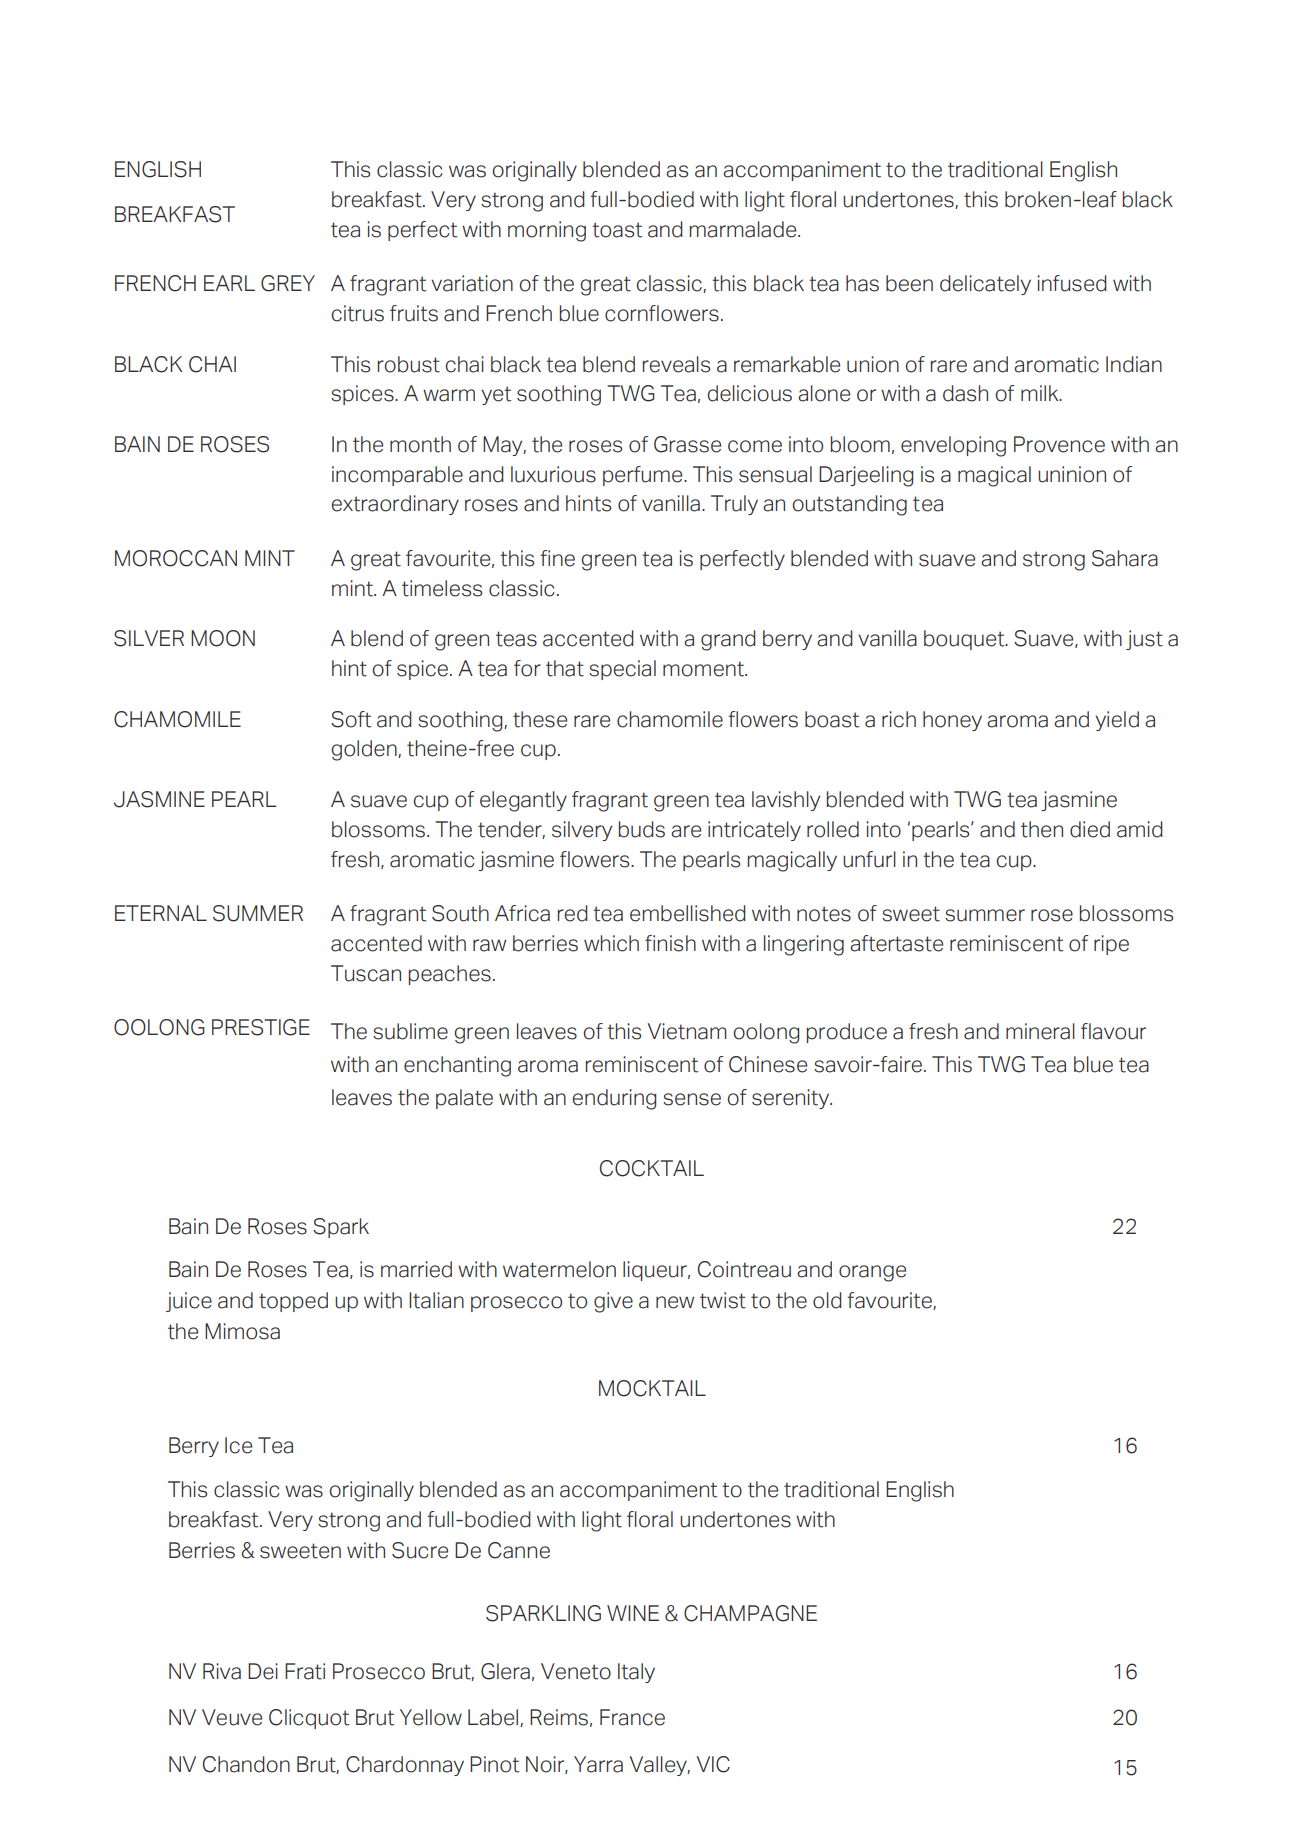 The width and height of the image is (1304, 1844). What do you see at coordinates (261, 1027) in the image?
I see `PRESTIGE` at bounding box center [261, 1027].
